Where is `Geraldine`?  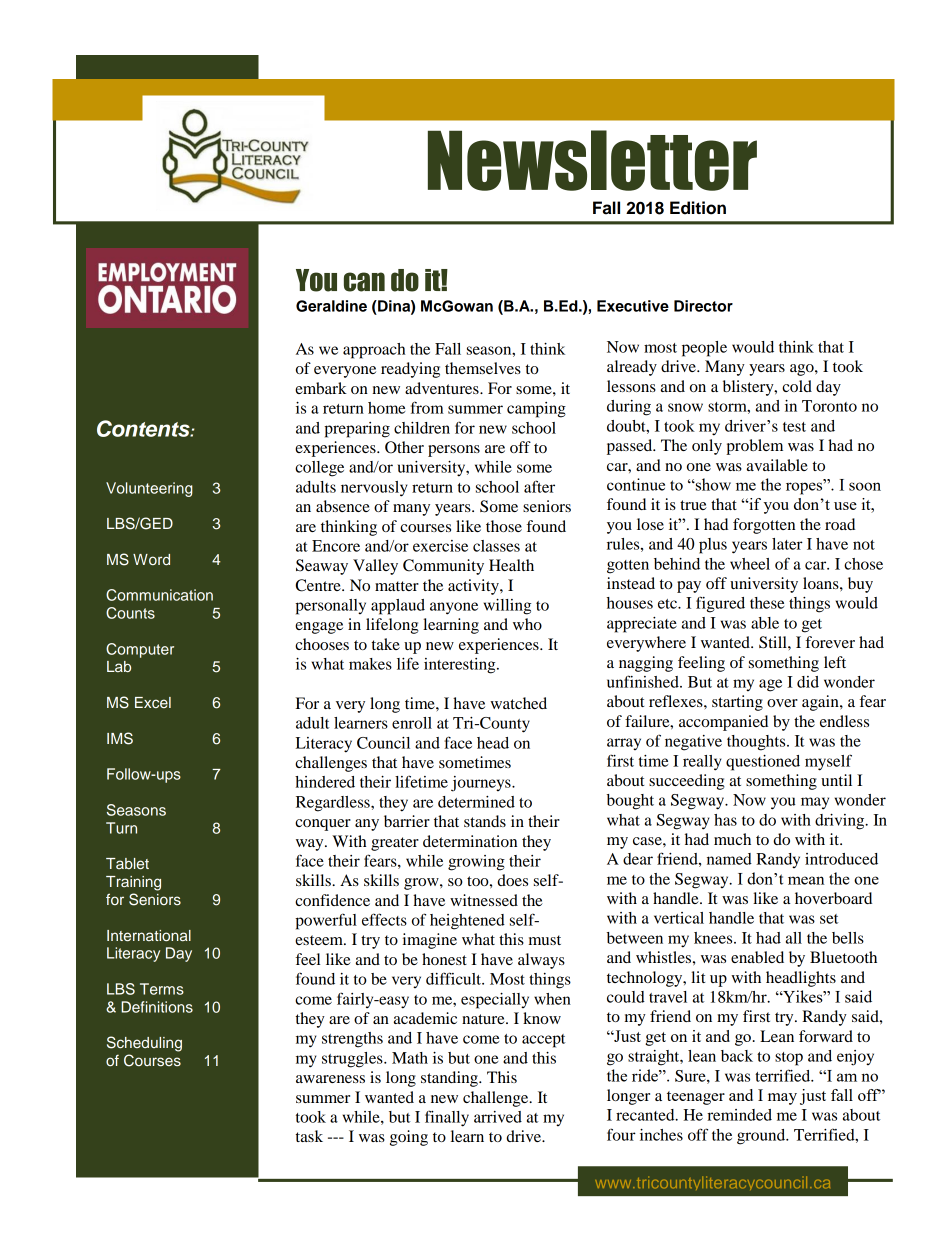
Geraldine is located at coordinates (331, 306).
